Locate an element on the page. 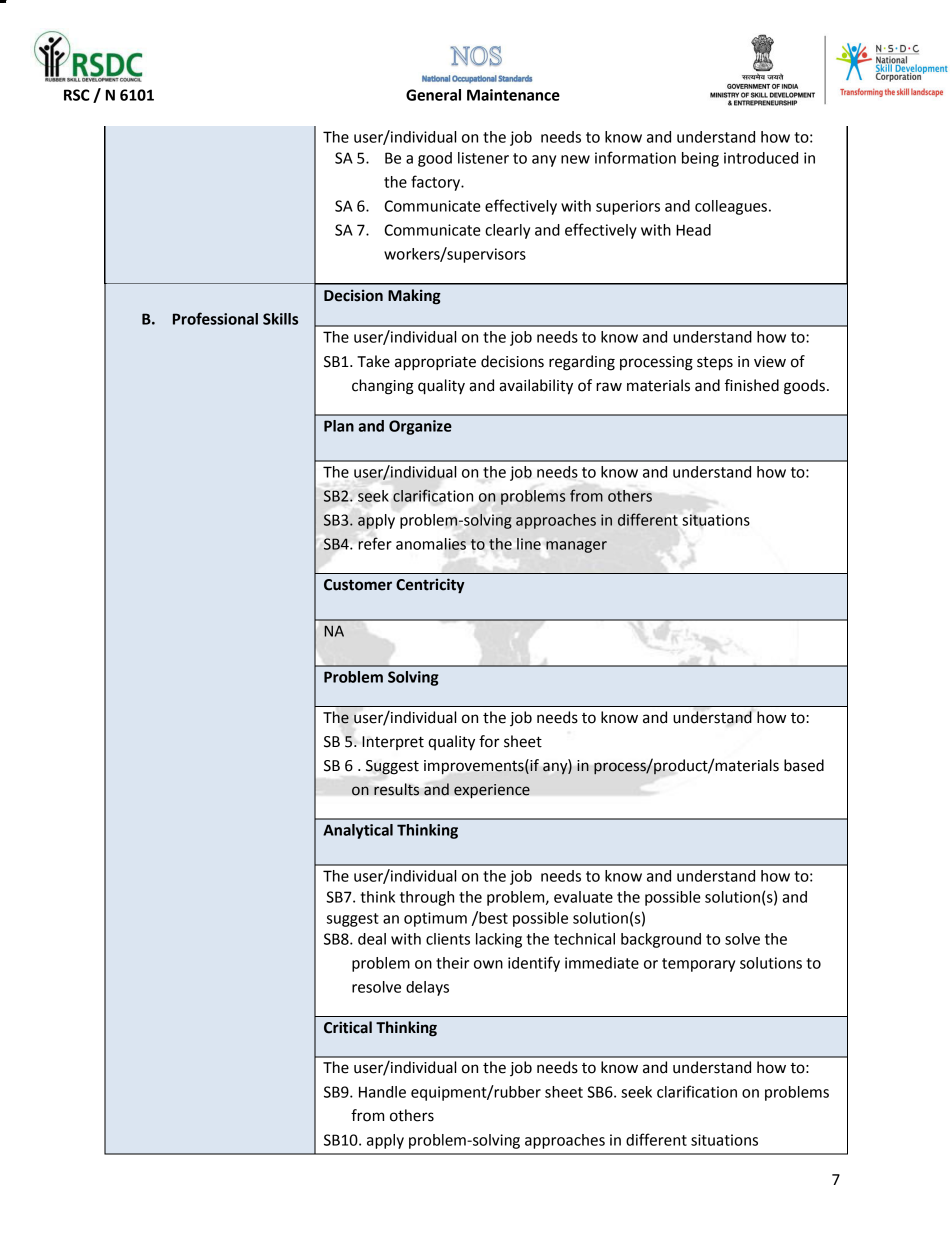 This document has height=1233, width=952. Analytical is located at coordinates (358, 831).
